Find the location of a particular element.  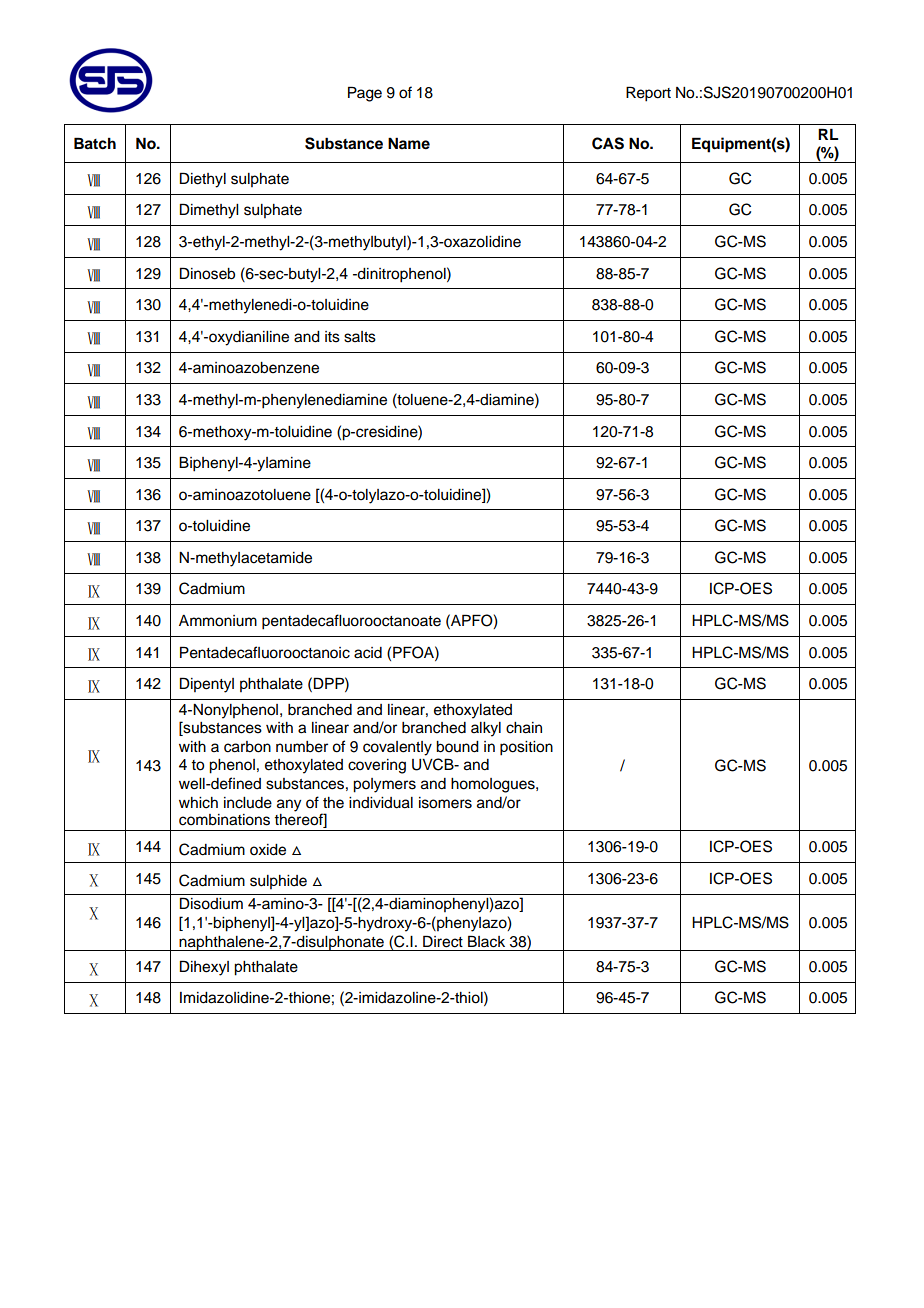

acid is located at coordinates (368, 653).
